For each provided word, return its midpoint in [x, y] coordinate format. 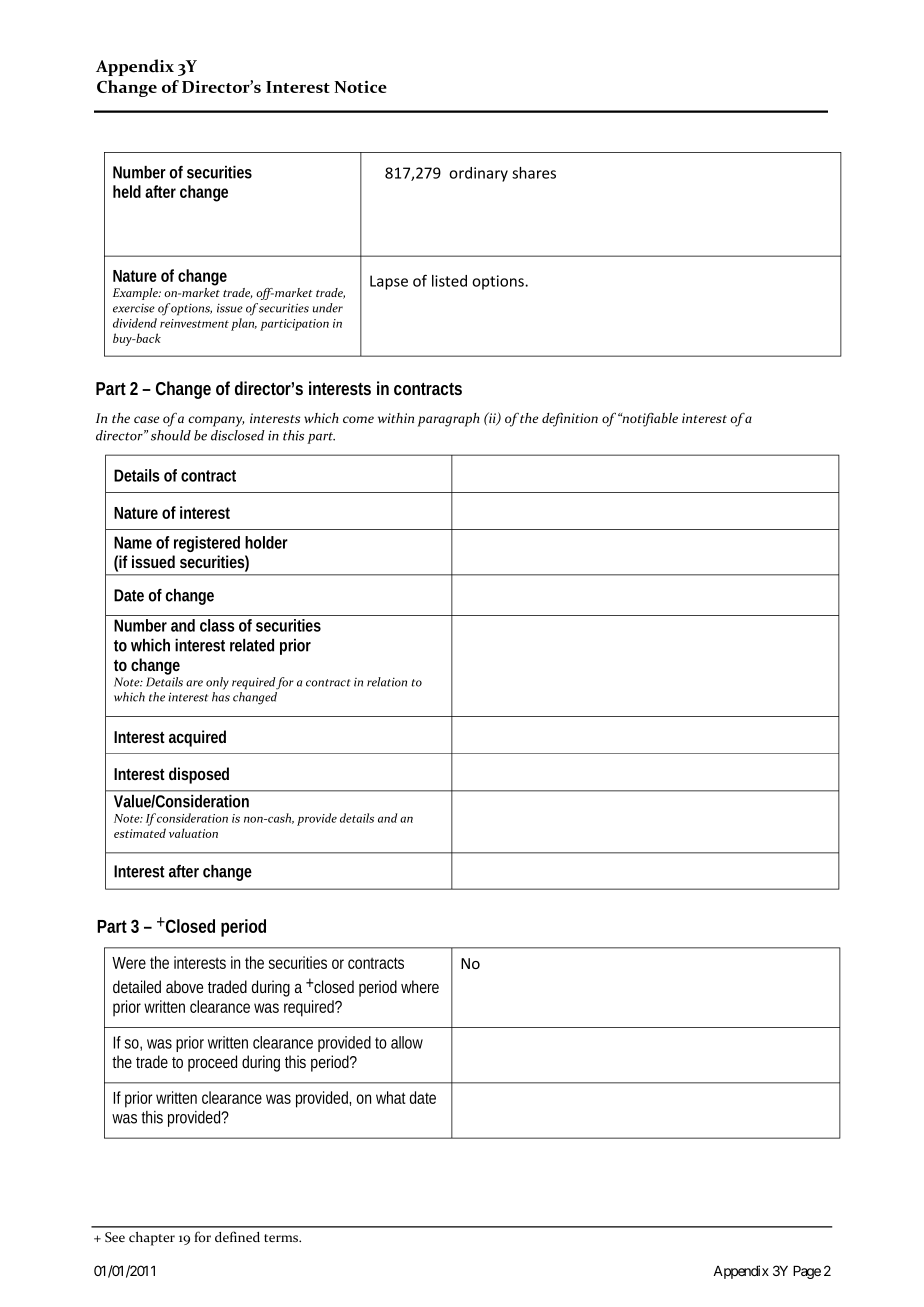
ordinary [478, 174]
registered [207, 544]
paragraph [449, 420]
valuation [193, 833]
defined [237, 1236]
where [420, 986]
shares [534, 173]
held [127, 191]
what [391, 1097]
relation [387, 682]
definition [570, 420]
